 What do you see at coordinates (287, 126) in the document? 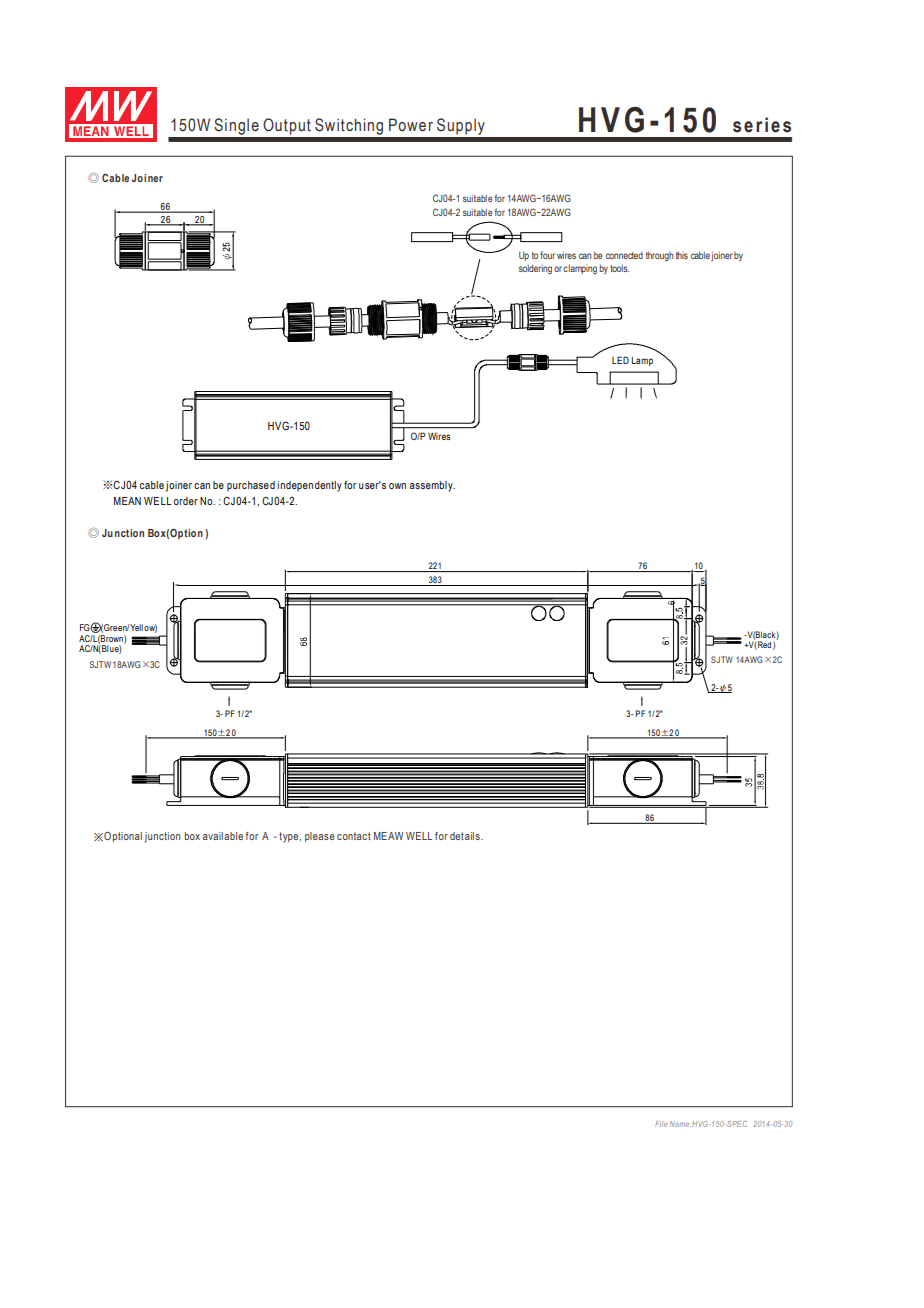
I see `Output` at bounding box center [287, 126].
